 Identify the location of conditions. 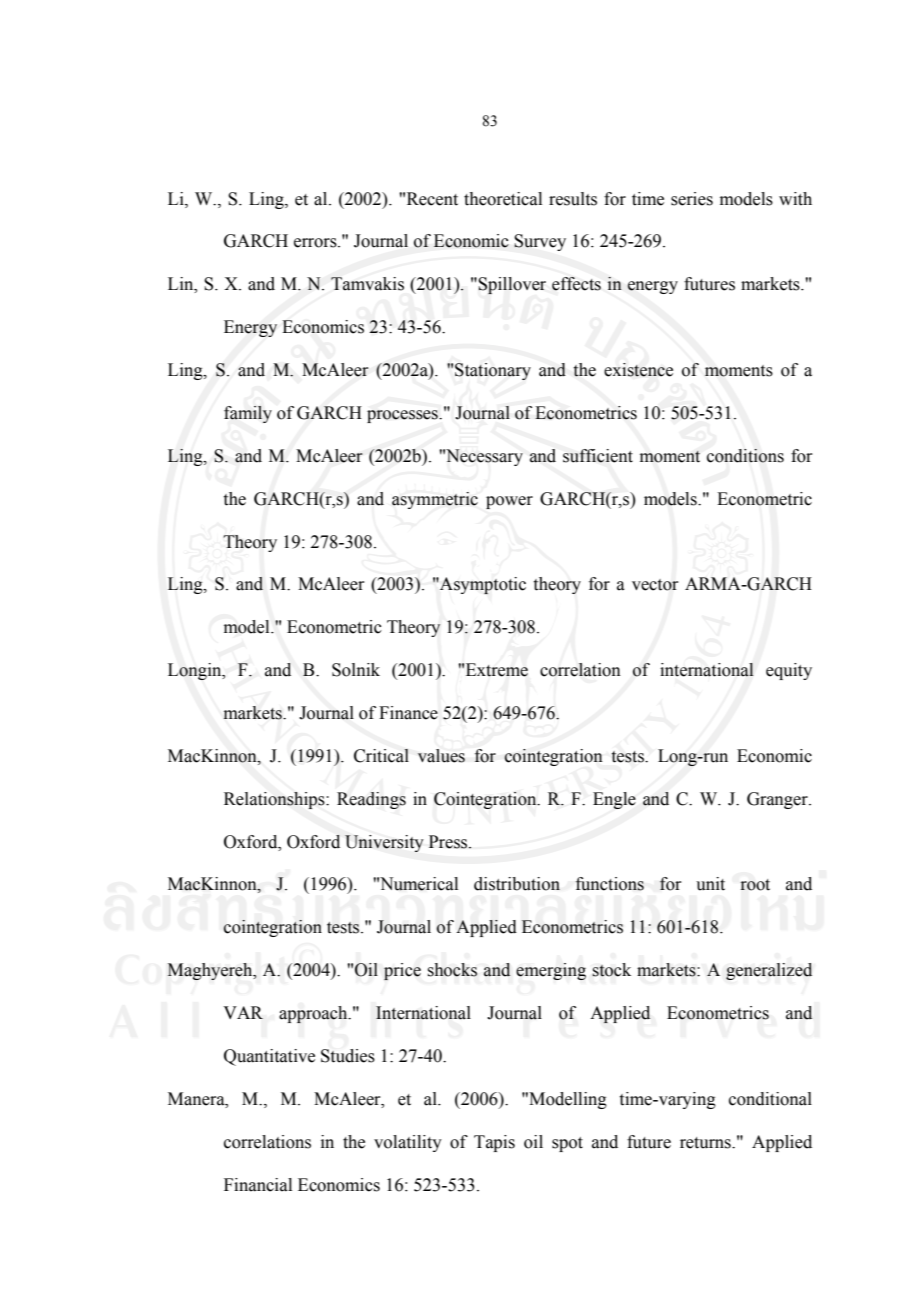
(745, 456).
